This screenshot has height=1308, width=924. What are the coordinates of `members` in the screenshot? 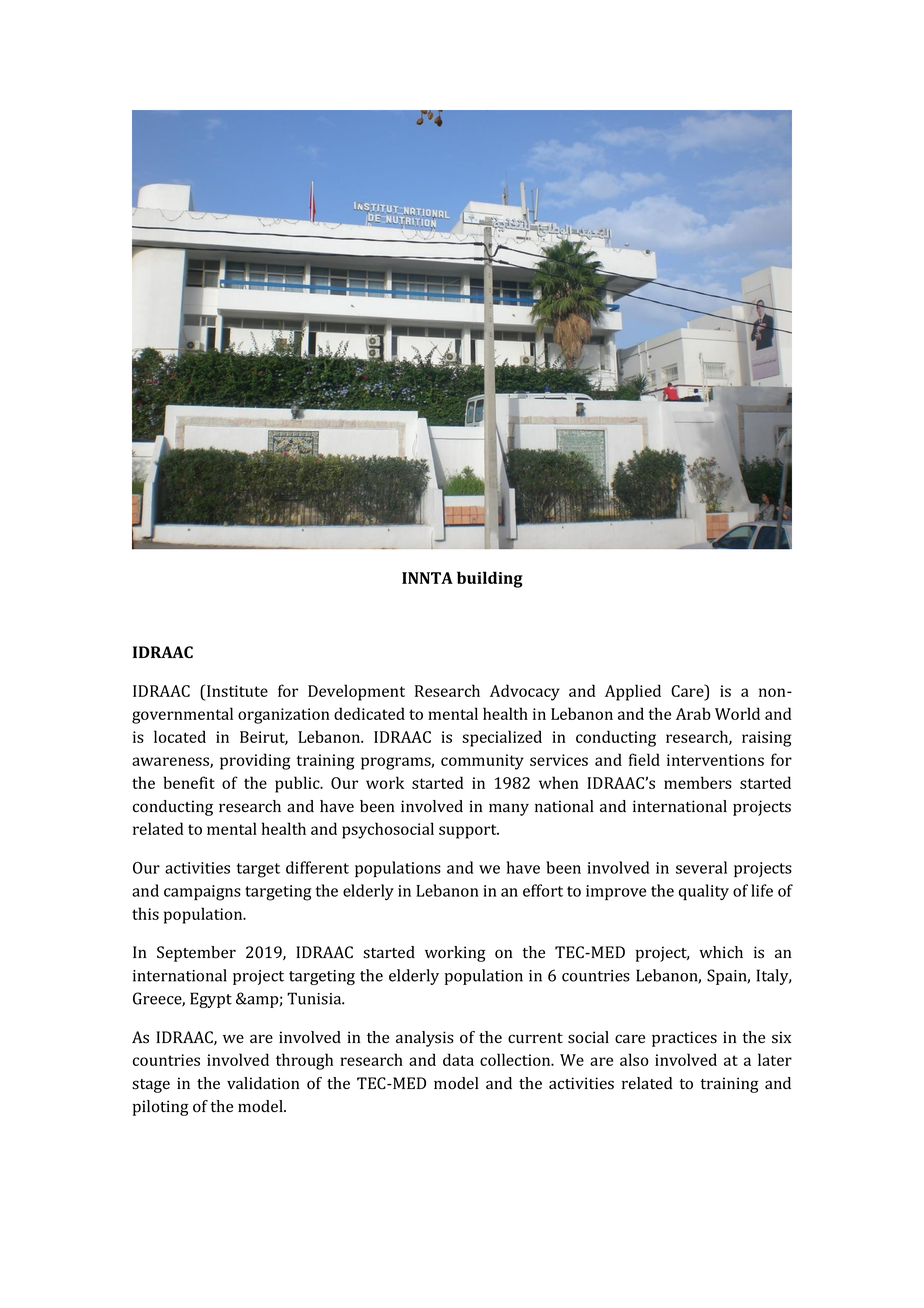 It's located at (698, 782).
